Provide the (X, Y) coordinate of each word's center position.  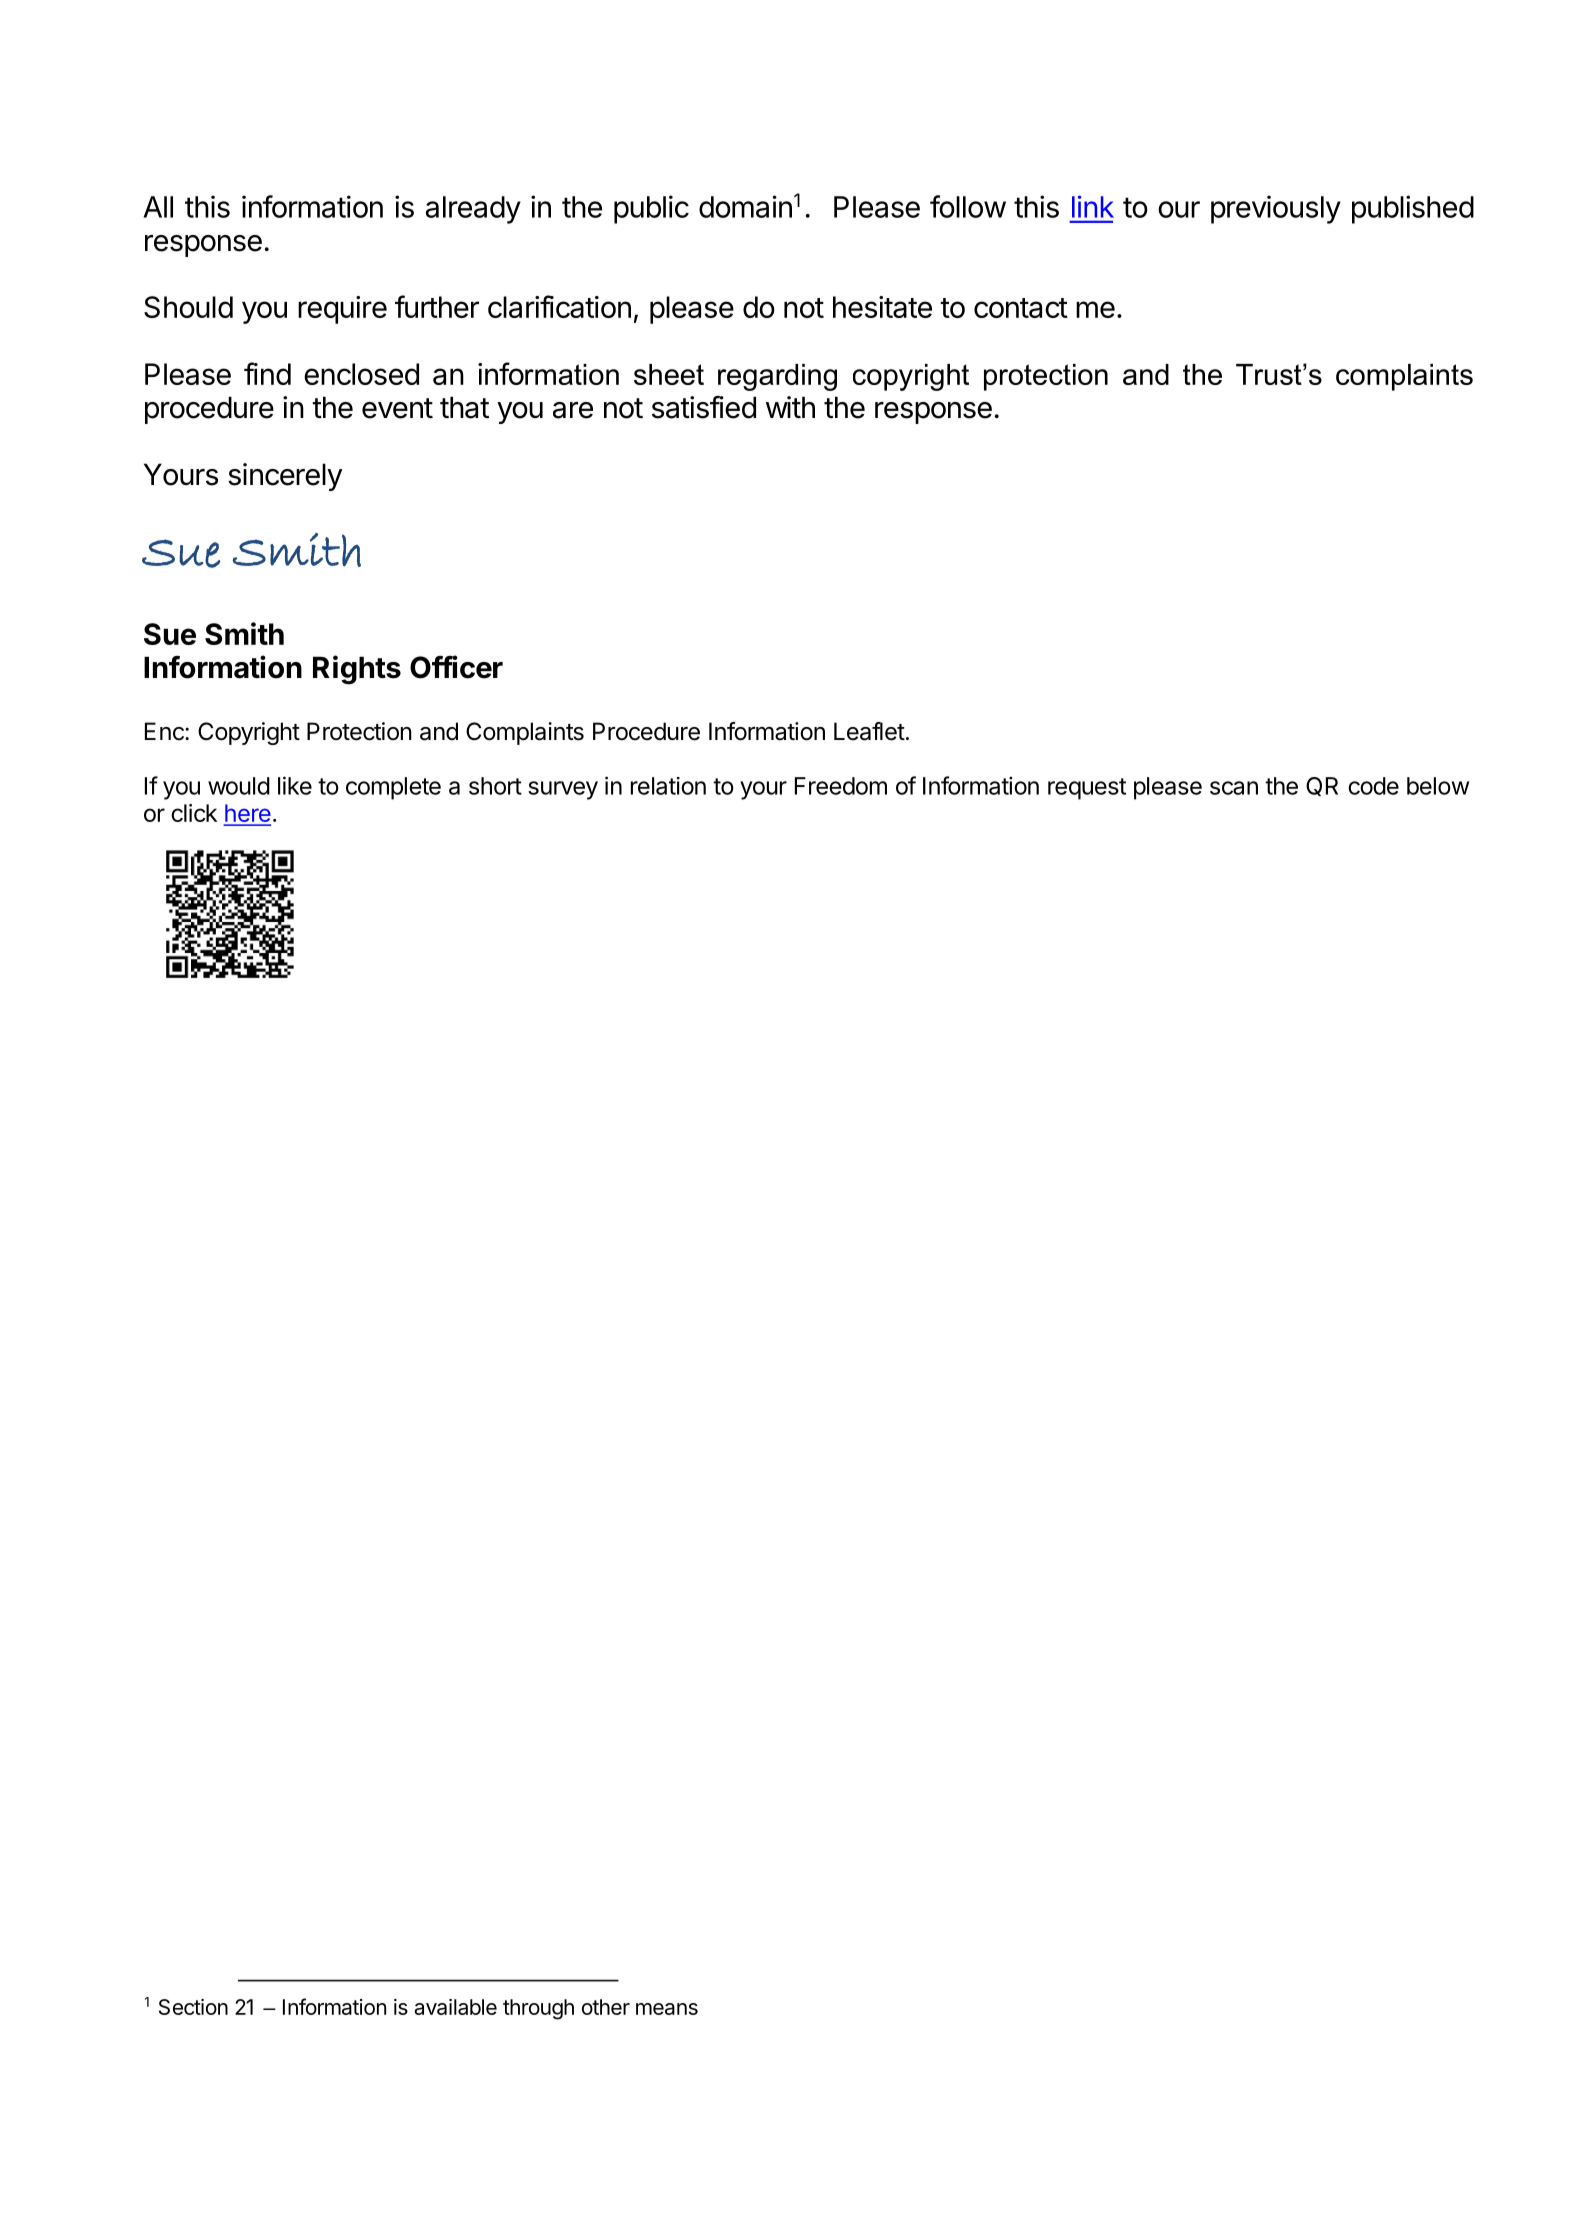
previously (1276, 209)
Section (193, 2007)
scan (1234, 788)
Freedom (841, 786)
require (342, 310)
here (247, 814)
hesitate (882, 307)
